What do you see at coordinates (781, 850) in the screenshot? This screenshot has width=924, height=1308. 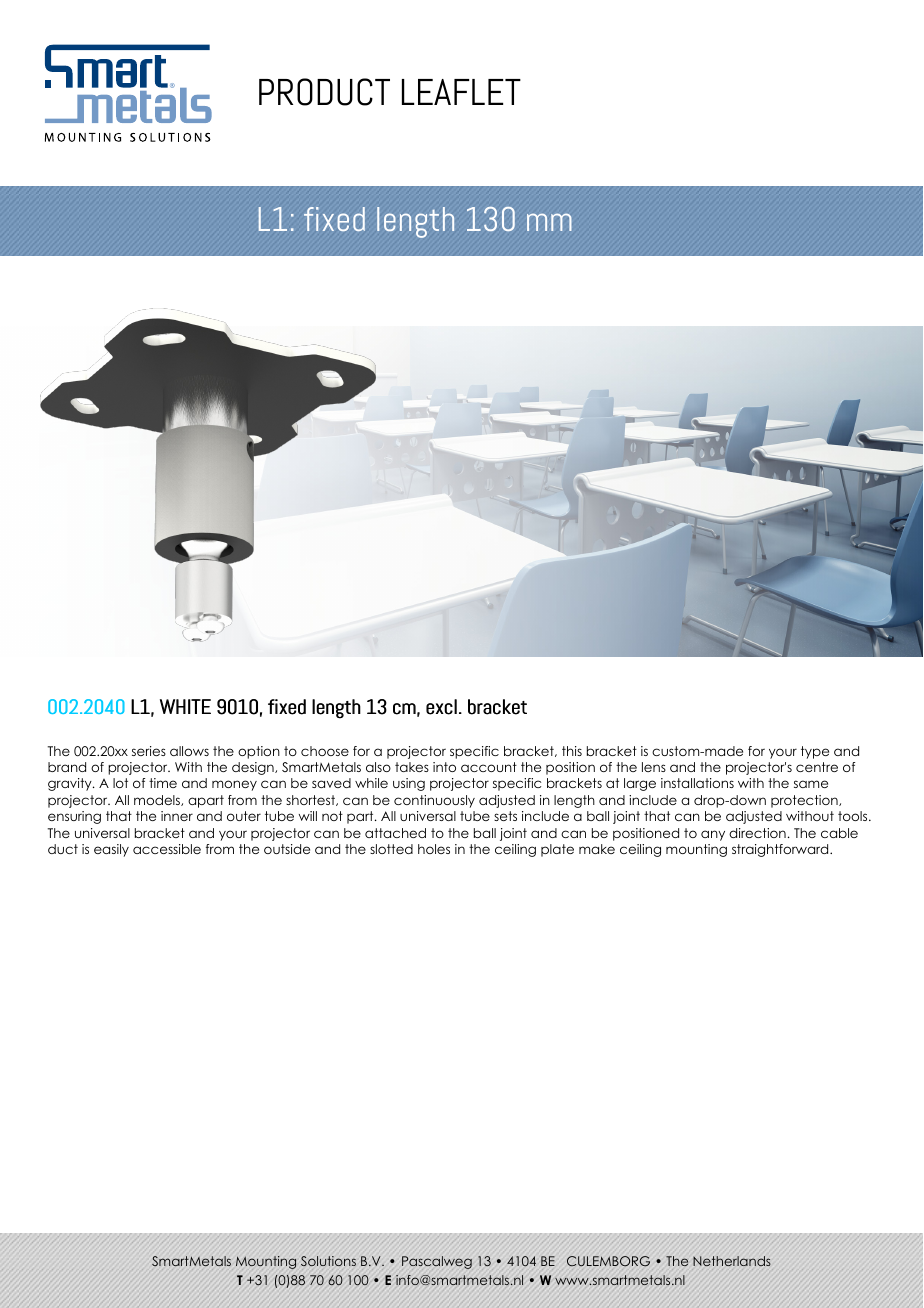 I see `straightforward` at bounding box center [781, 850].
